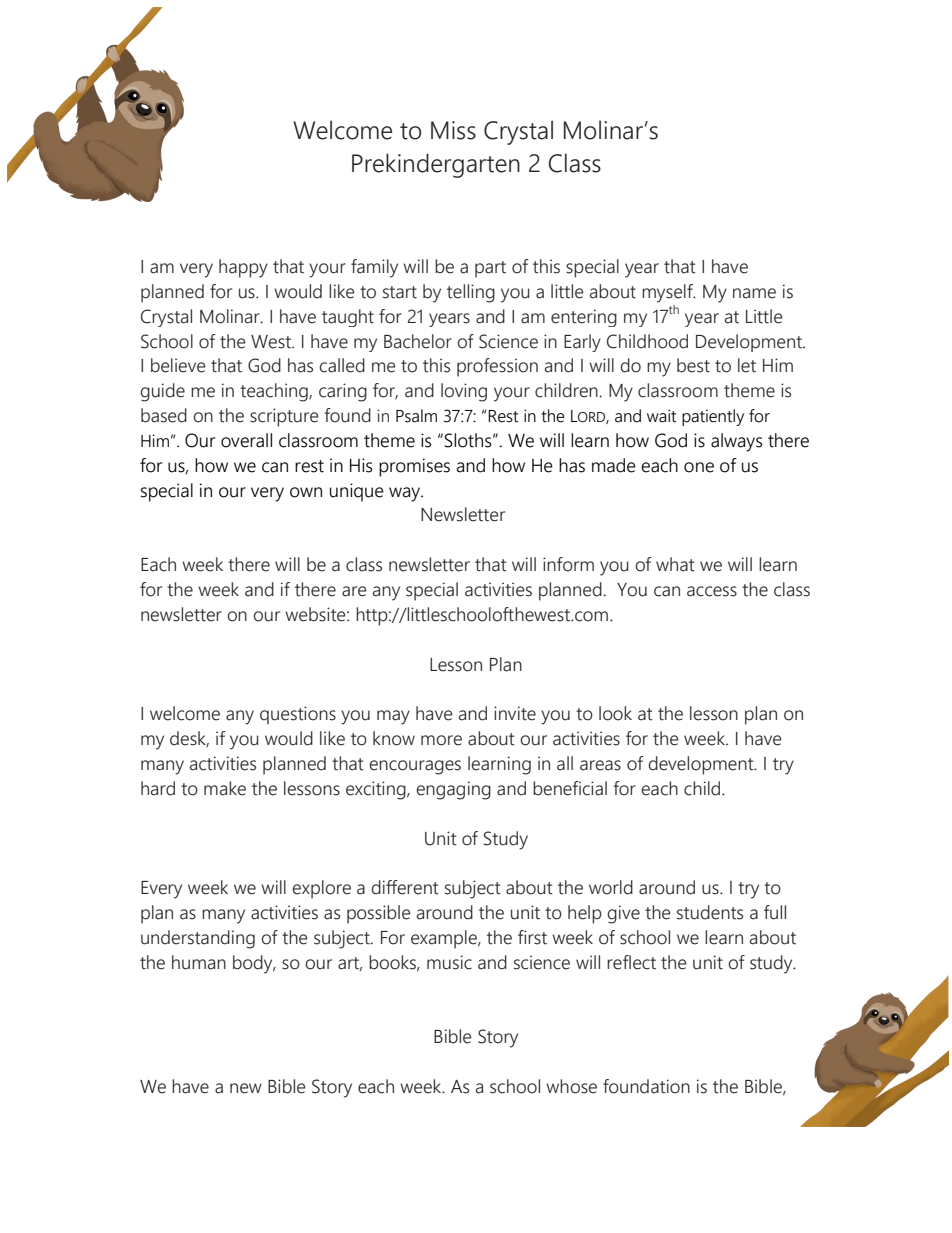  I want to click on overall, so click(246, 440).
